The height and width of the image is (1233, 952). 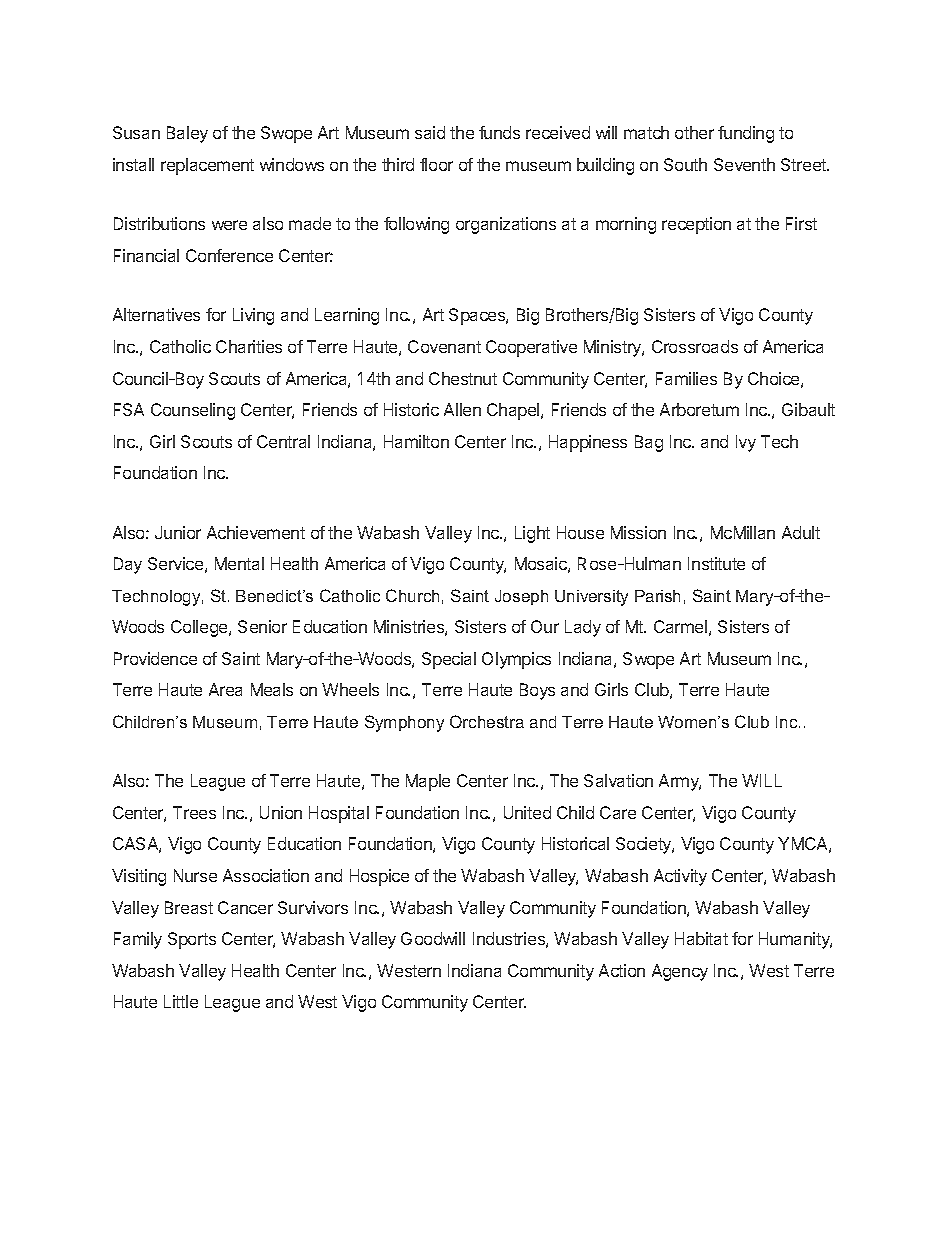 I want to click on Agency, so click(x=680, y=972).
